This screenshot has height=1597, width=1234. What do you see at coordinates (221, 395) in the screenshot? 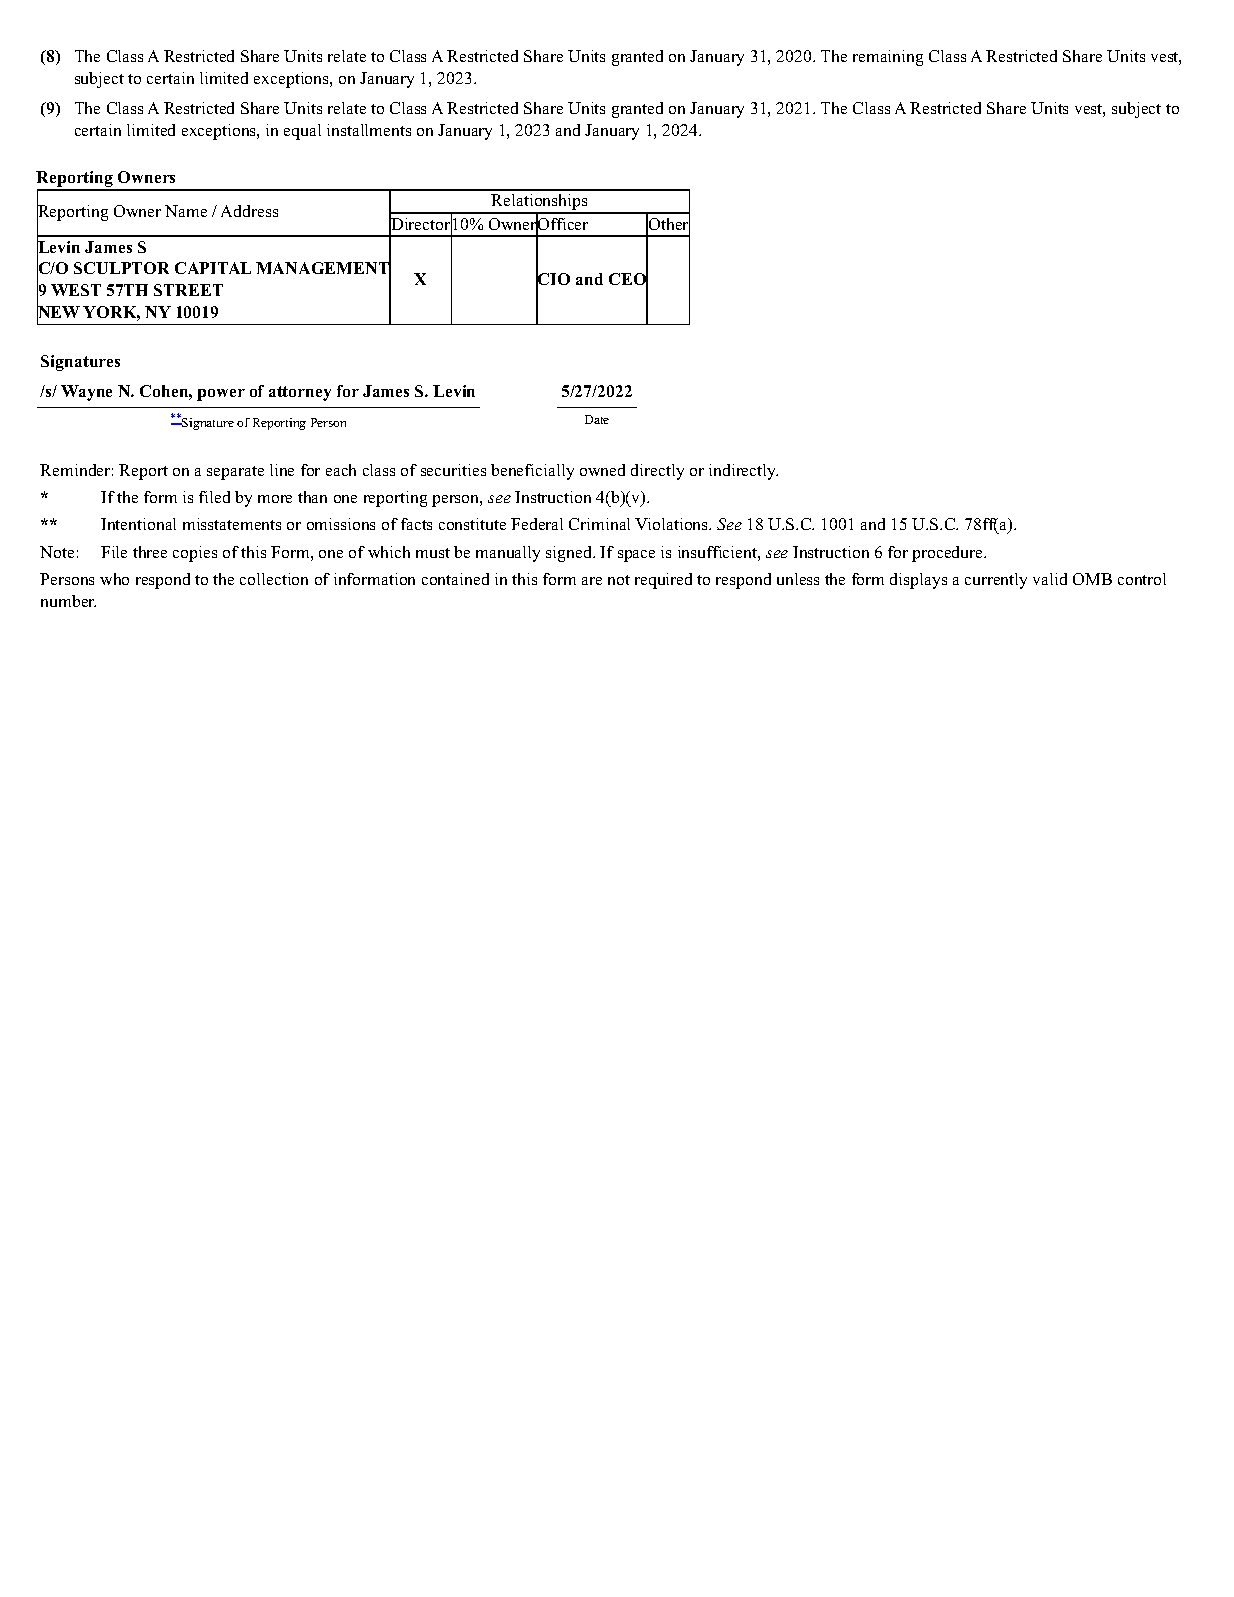
I see `power` at bounding box center [221, 395].
